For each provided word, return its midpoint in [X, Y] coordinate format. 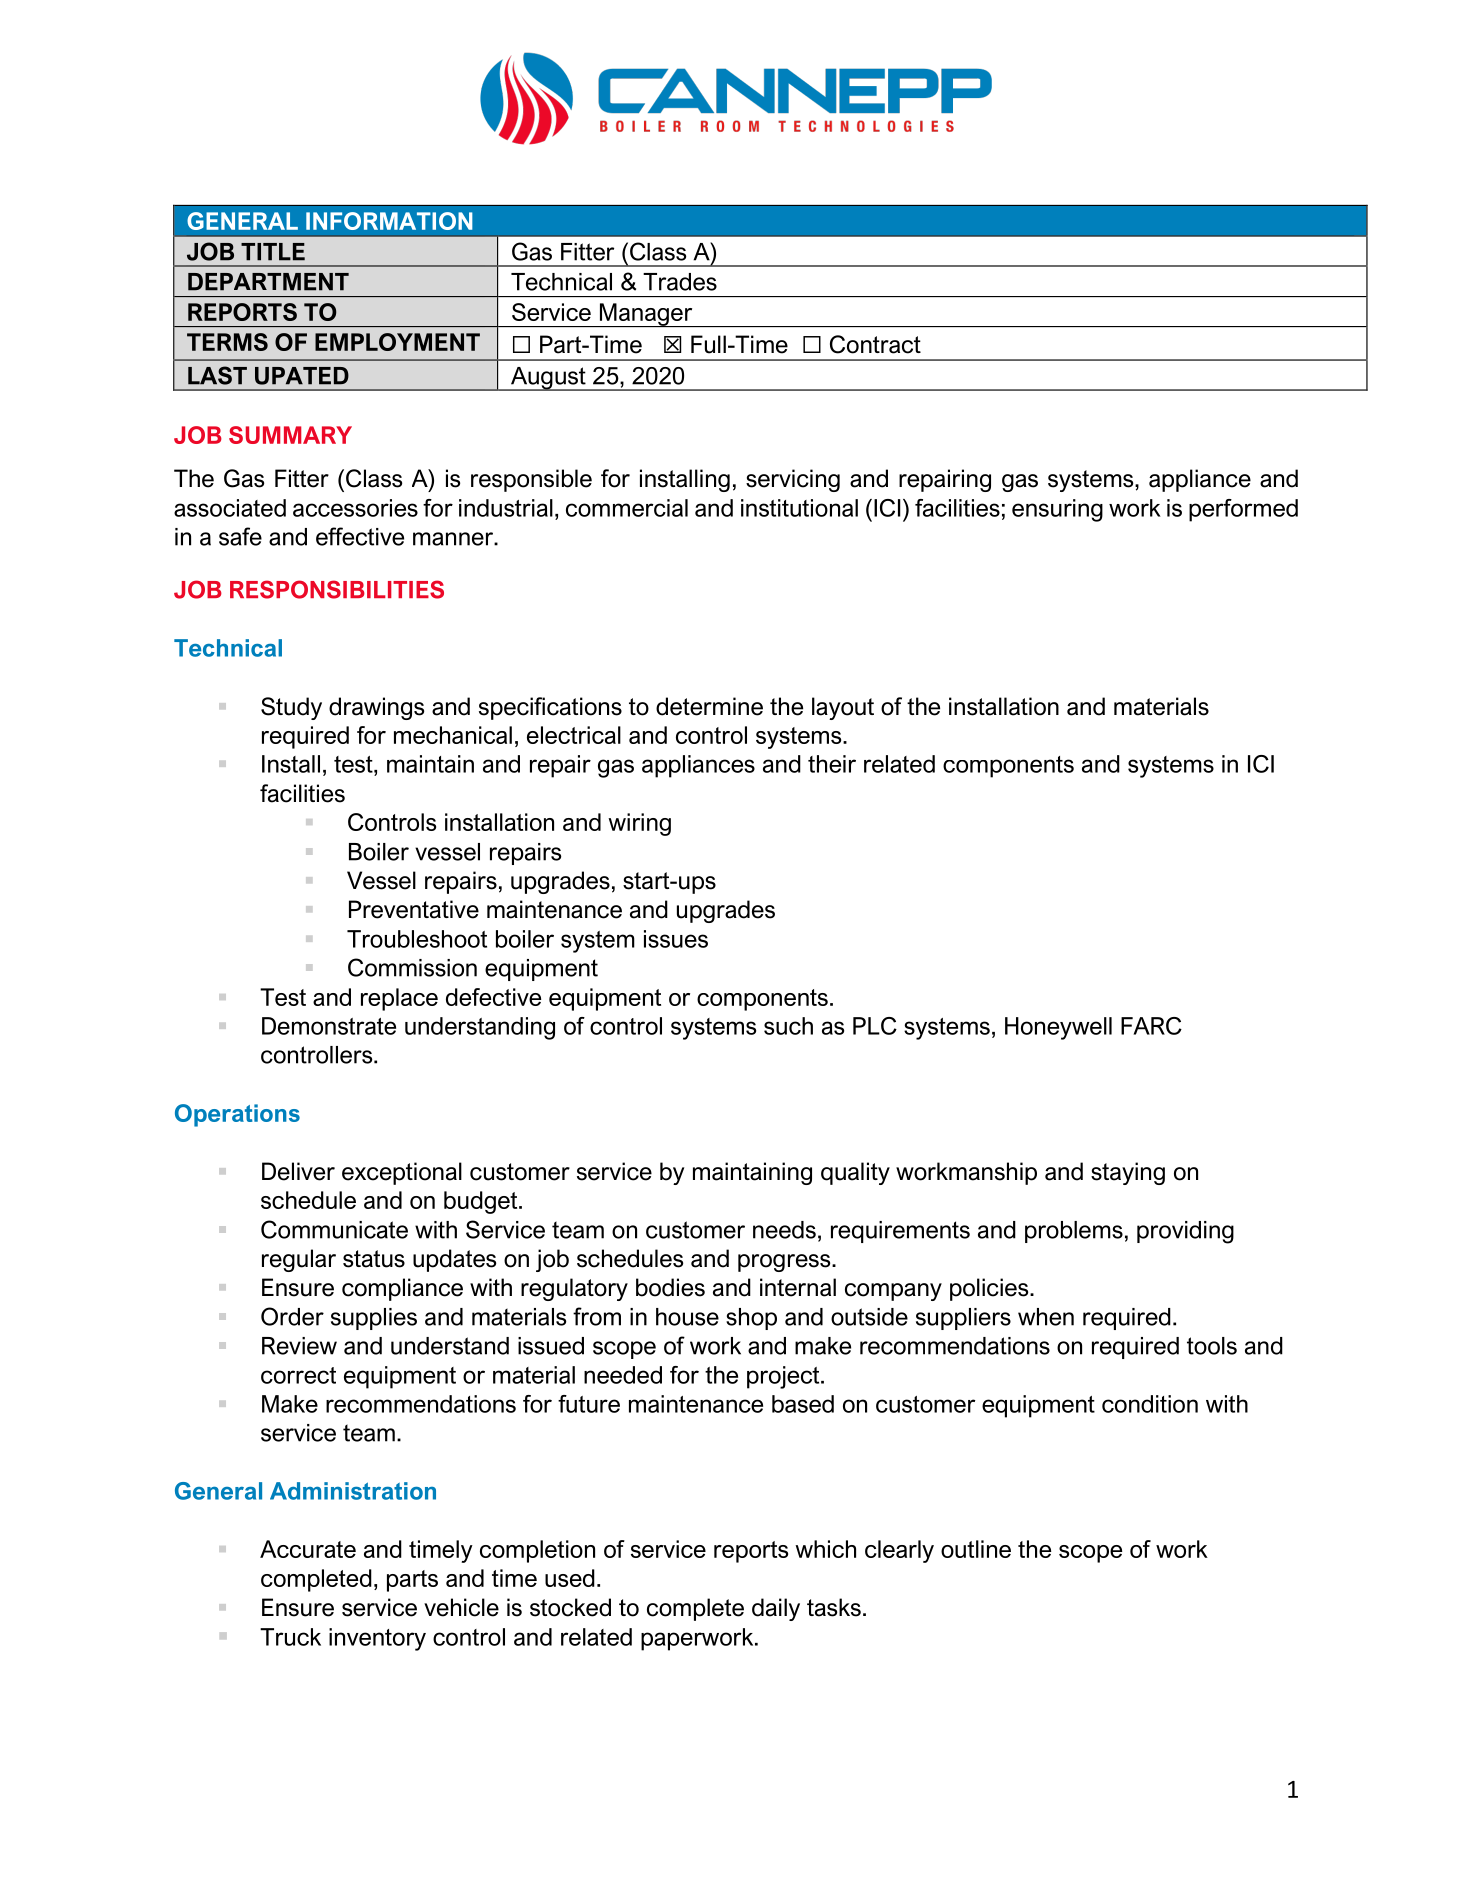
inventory [377, 1639]
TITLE [273, 252]
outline [976, 1549]
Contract [875, 344]
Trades [680, 282]
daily [776, 1609]
